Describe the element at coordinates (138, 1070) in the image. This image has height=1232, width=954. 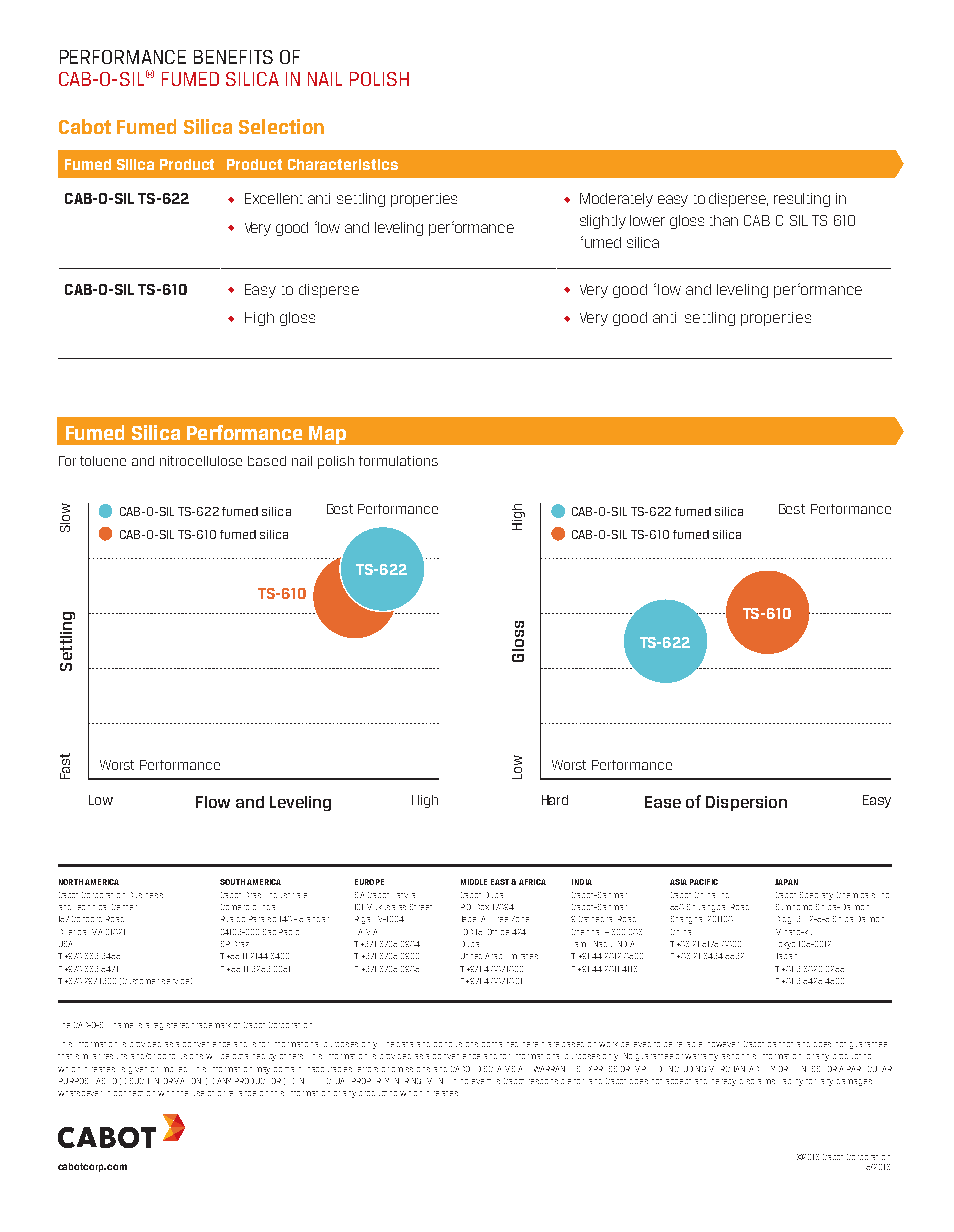
I see `given` at that location.
